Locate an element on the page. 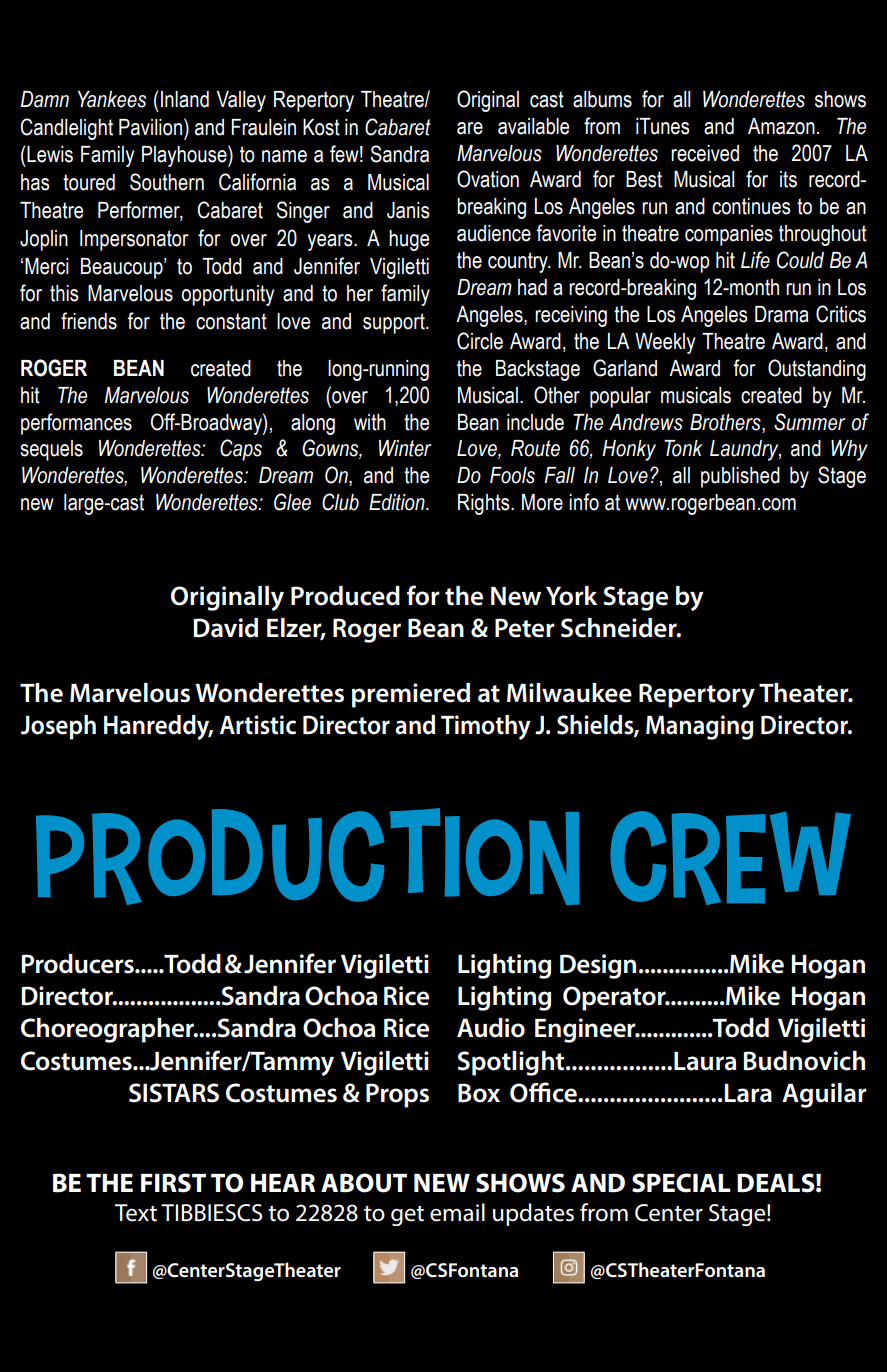  Edition is located at coordinates (398, 502).
